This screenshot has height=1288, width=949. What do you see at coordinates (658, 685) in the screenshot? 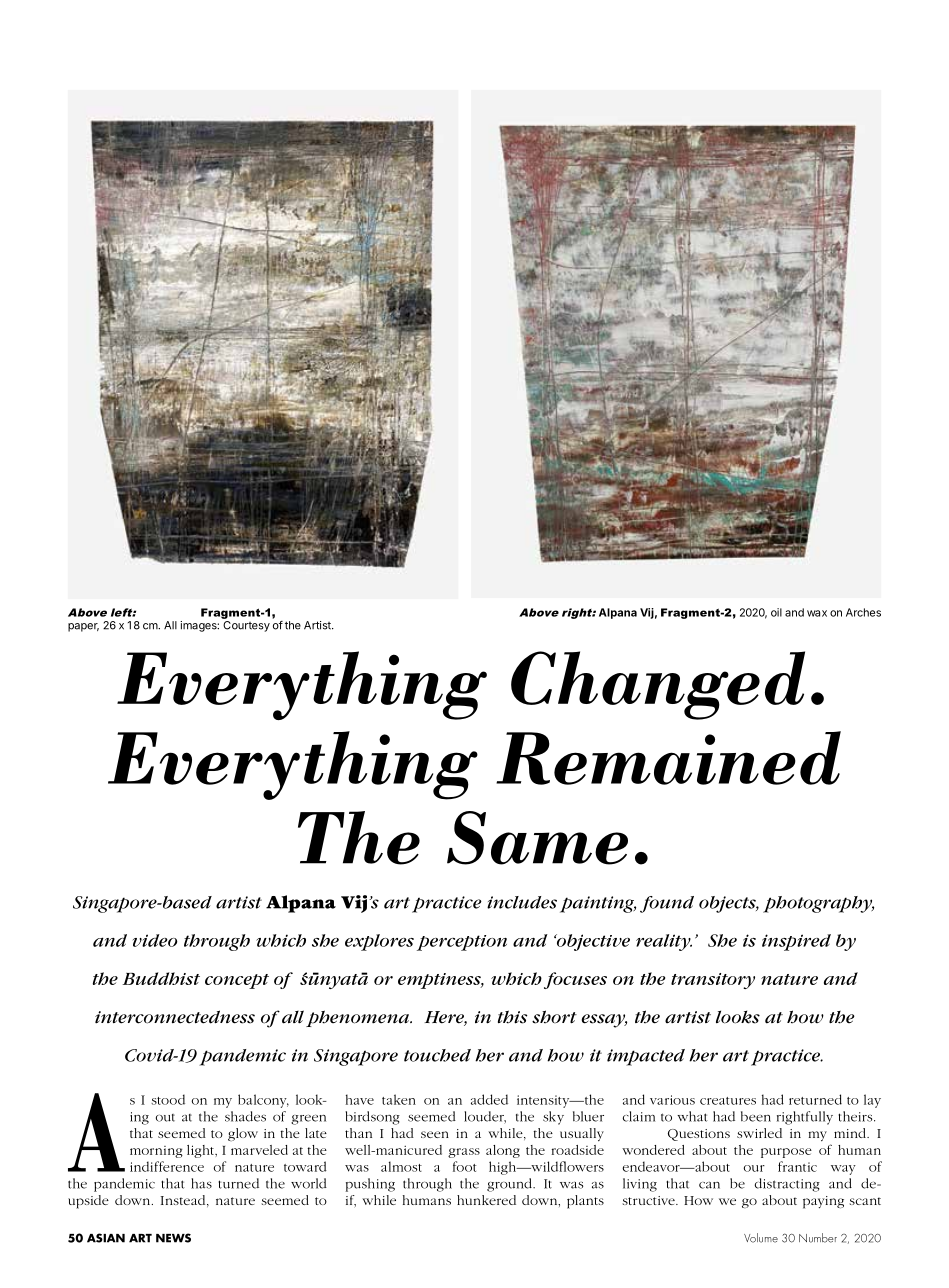
I see `Changed` at bounding box center [658, 685].
